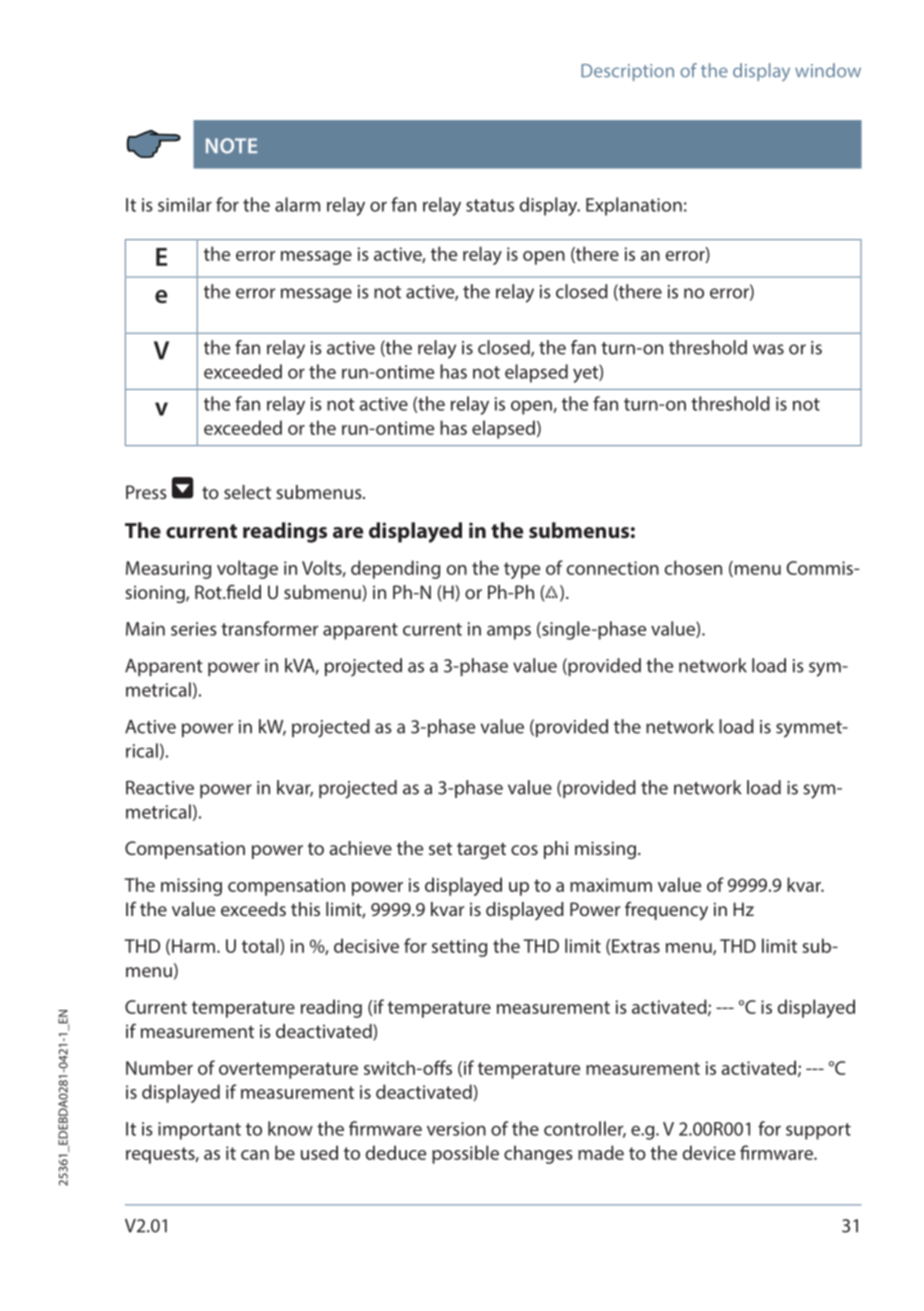  I want to click on NOTE, so click(231, 146).
